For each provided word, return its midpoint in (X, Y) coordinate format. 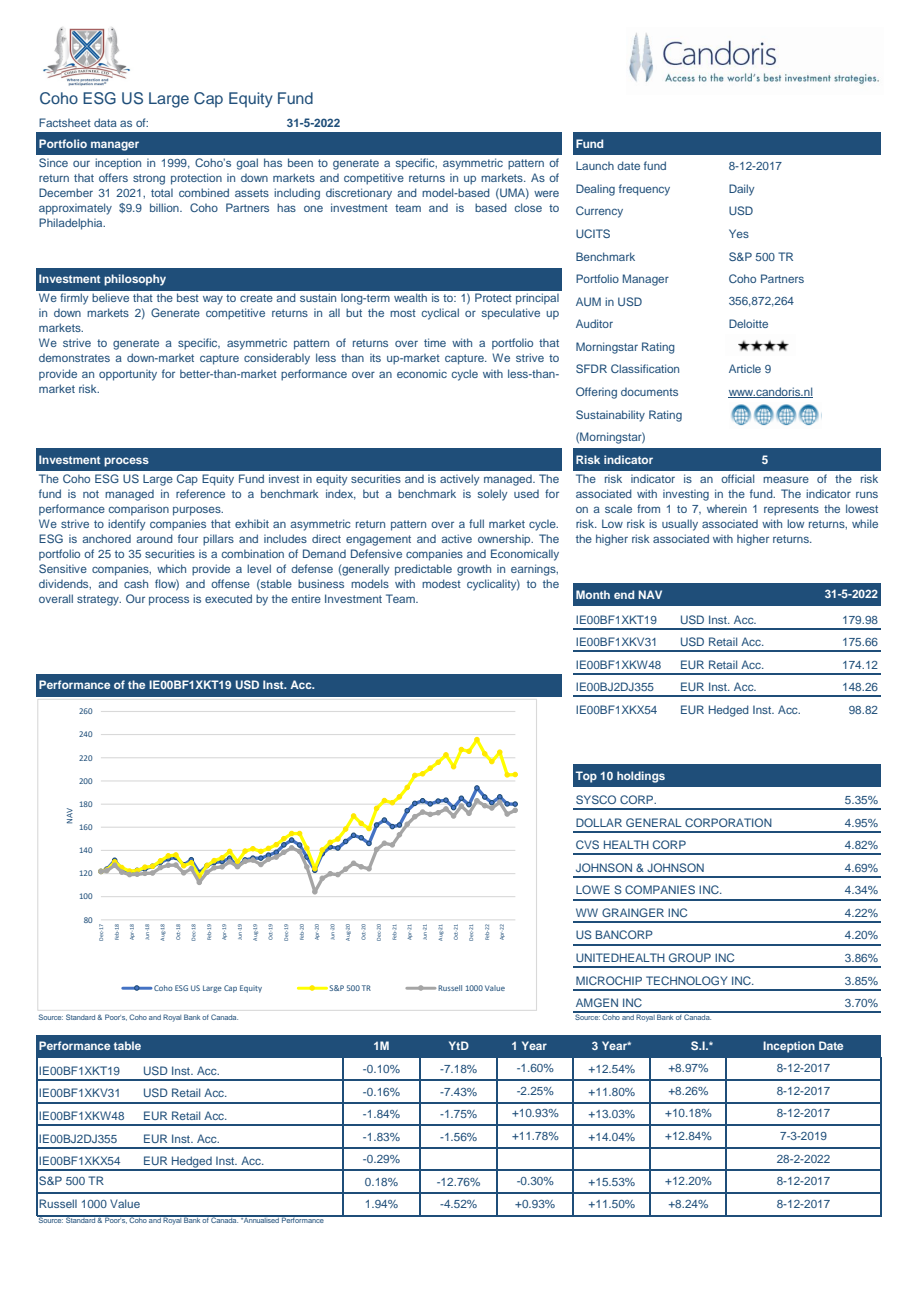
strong (149, 179)
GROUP (690, 957)
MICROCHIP (609, 980)
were (546, 193)
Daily (741, 190)
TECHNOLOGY (686, 980)
